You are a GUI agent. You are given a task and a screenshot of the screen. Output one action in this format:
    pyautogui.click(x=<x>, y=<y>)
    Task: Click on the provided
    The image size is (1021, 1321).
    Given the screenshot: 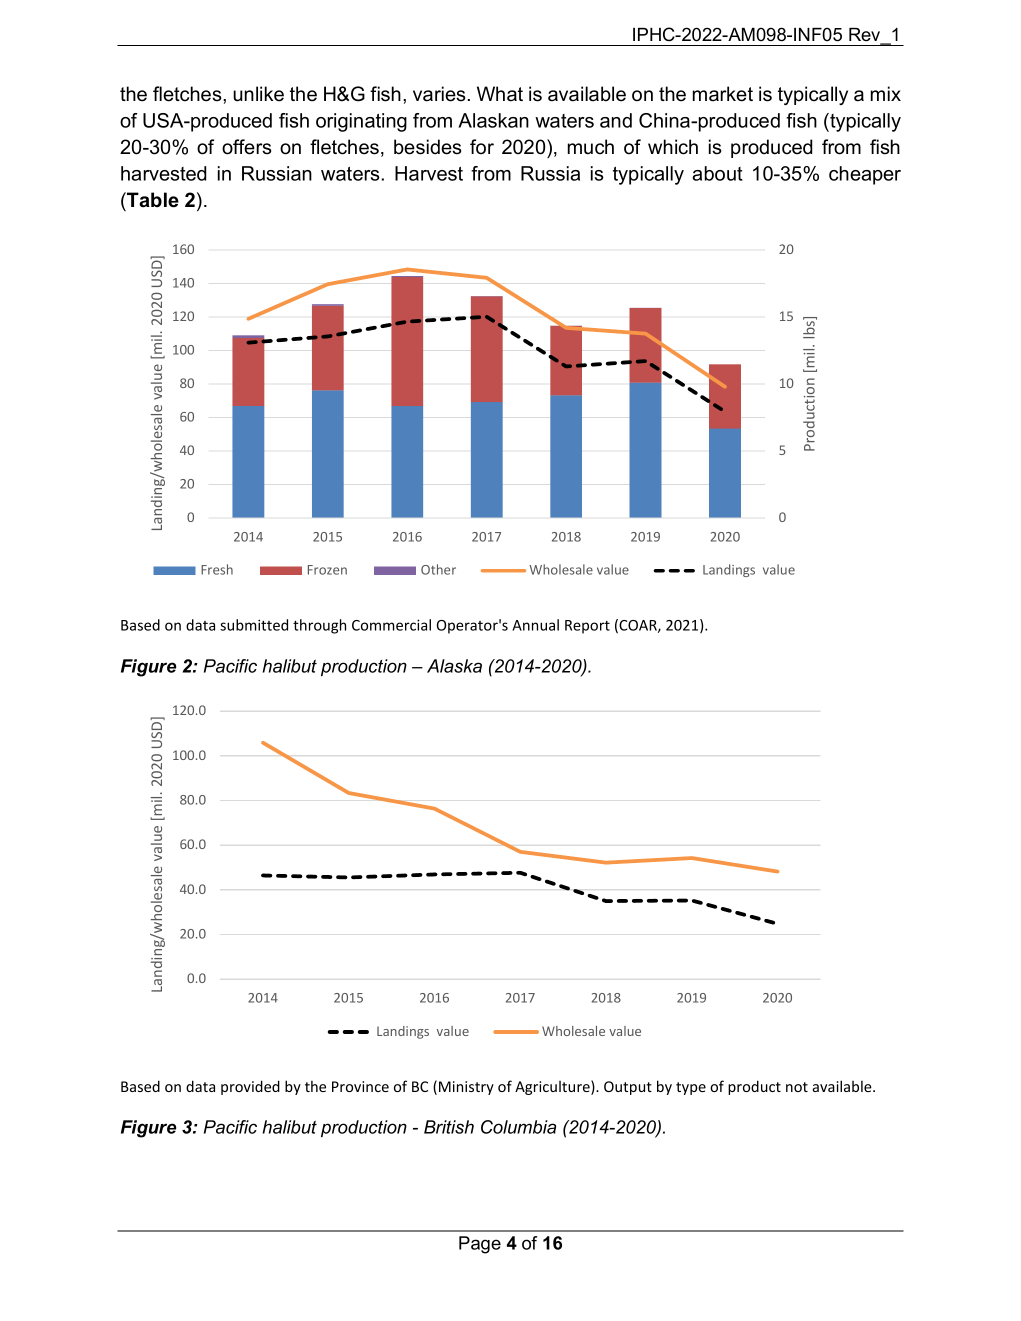 What is the action you would take?
    pyautogui.click(x=250, y=1087)
